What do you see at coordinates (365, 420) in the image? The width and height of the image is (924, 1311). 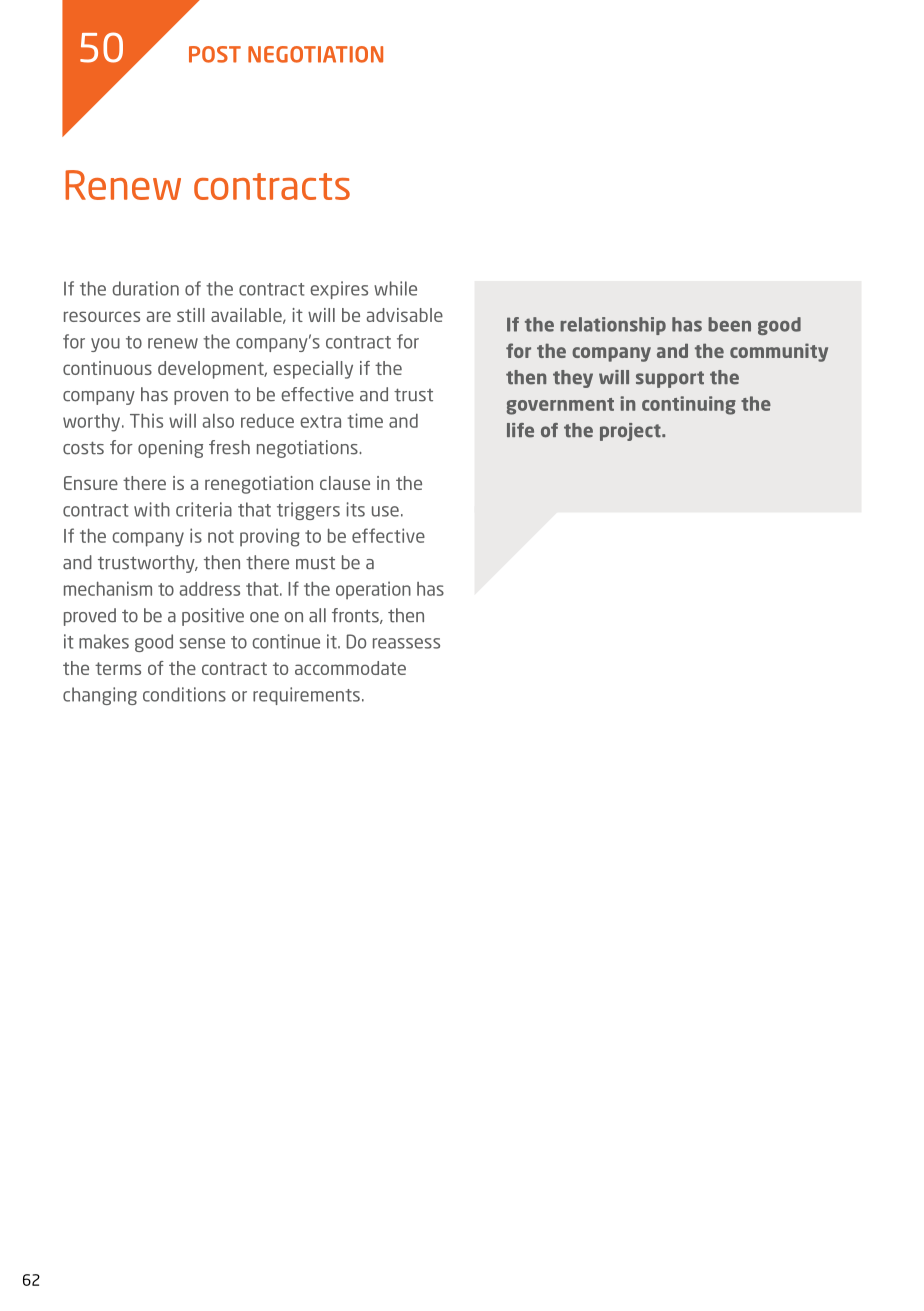 I see `time` at bounding box center [365, 420].
